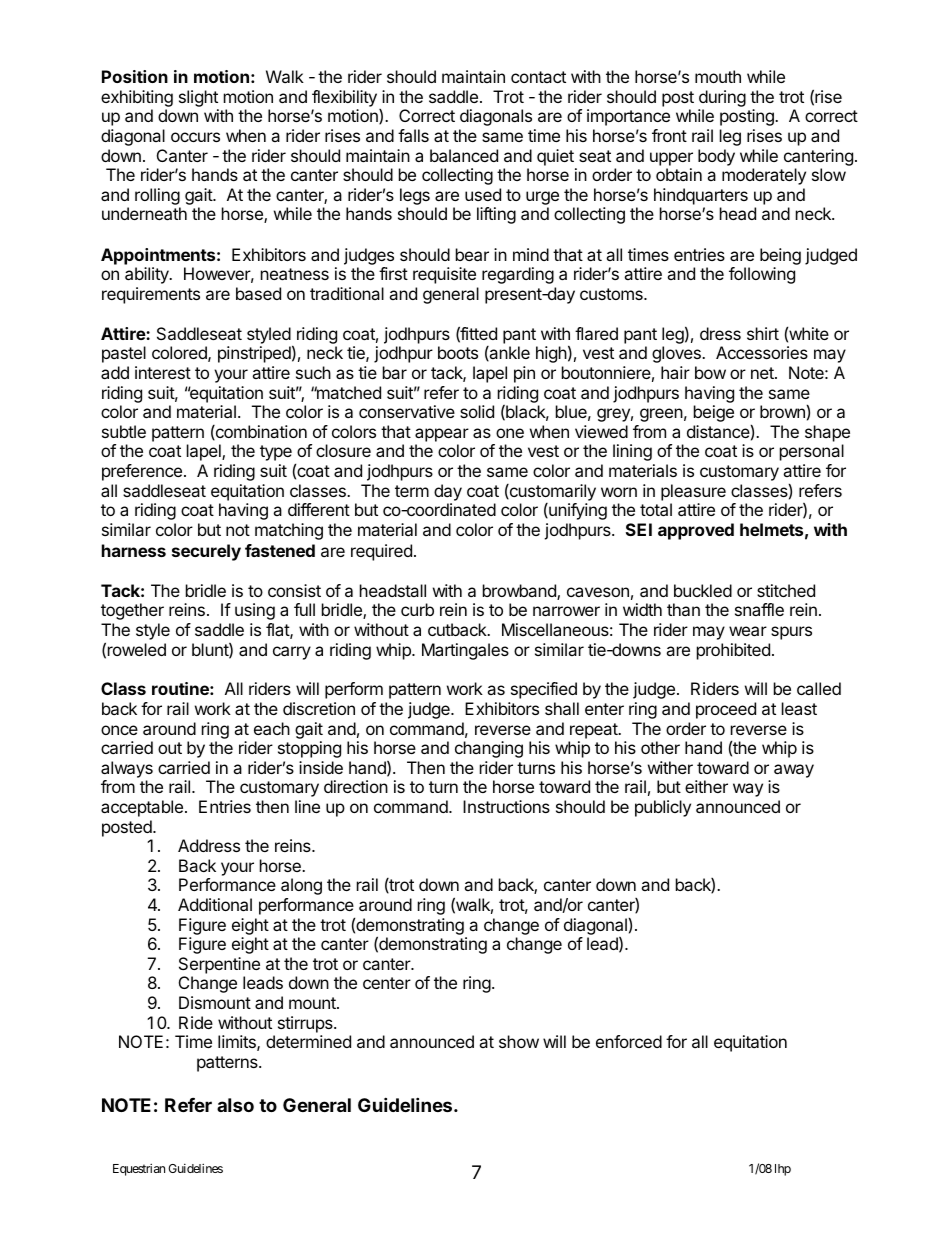  I want to click on show, so click(519, 1041).
